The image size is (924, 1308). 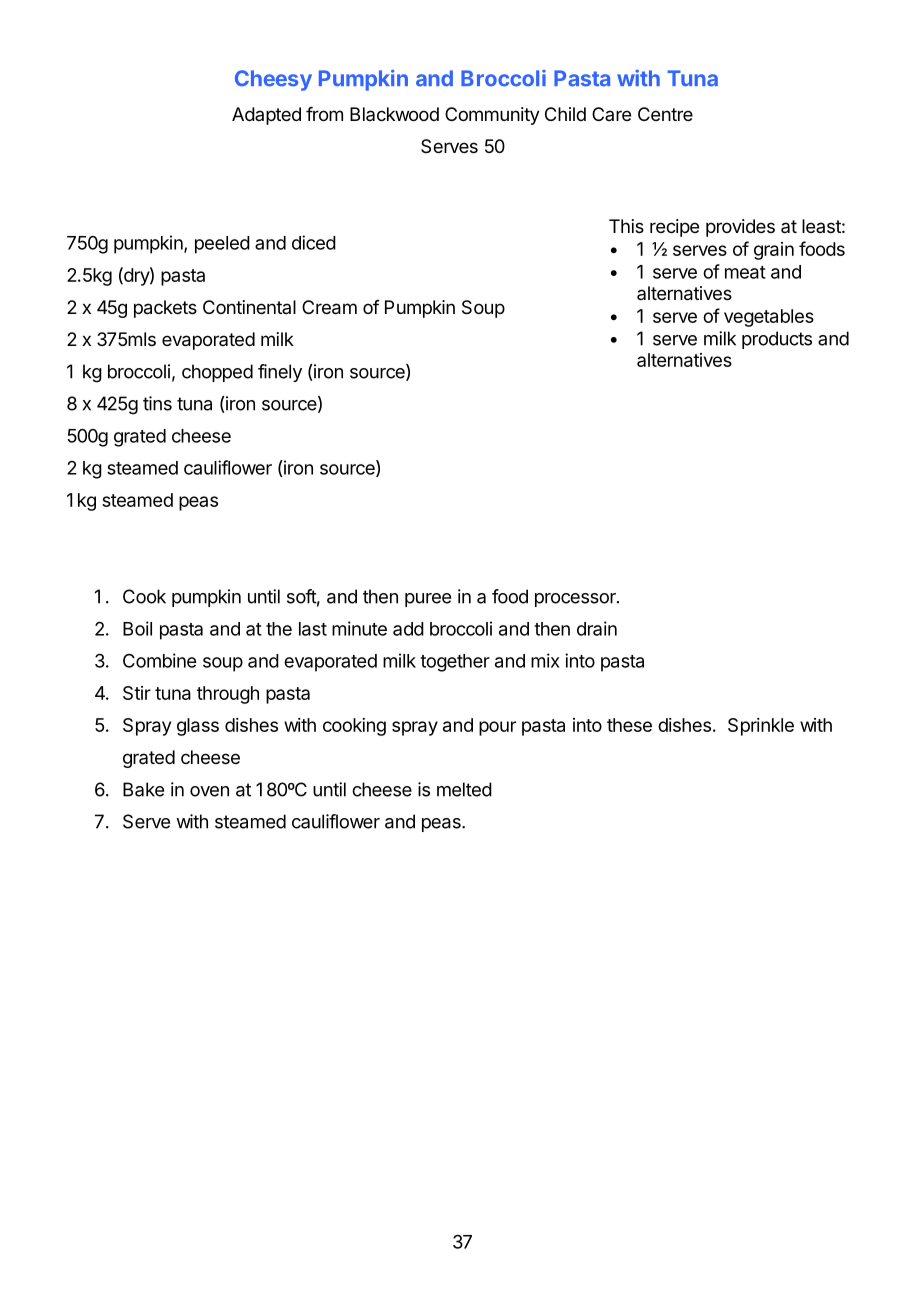 I want to click on Adapted, so click(x=266, y=116).
